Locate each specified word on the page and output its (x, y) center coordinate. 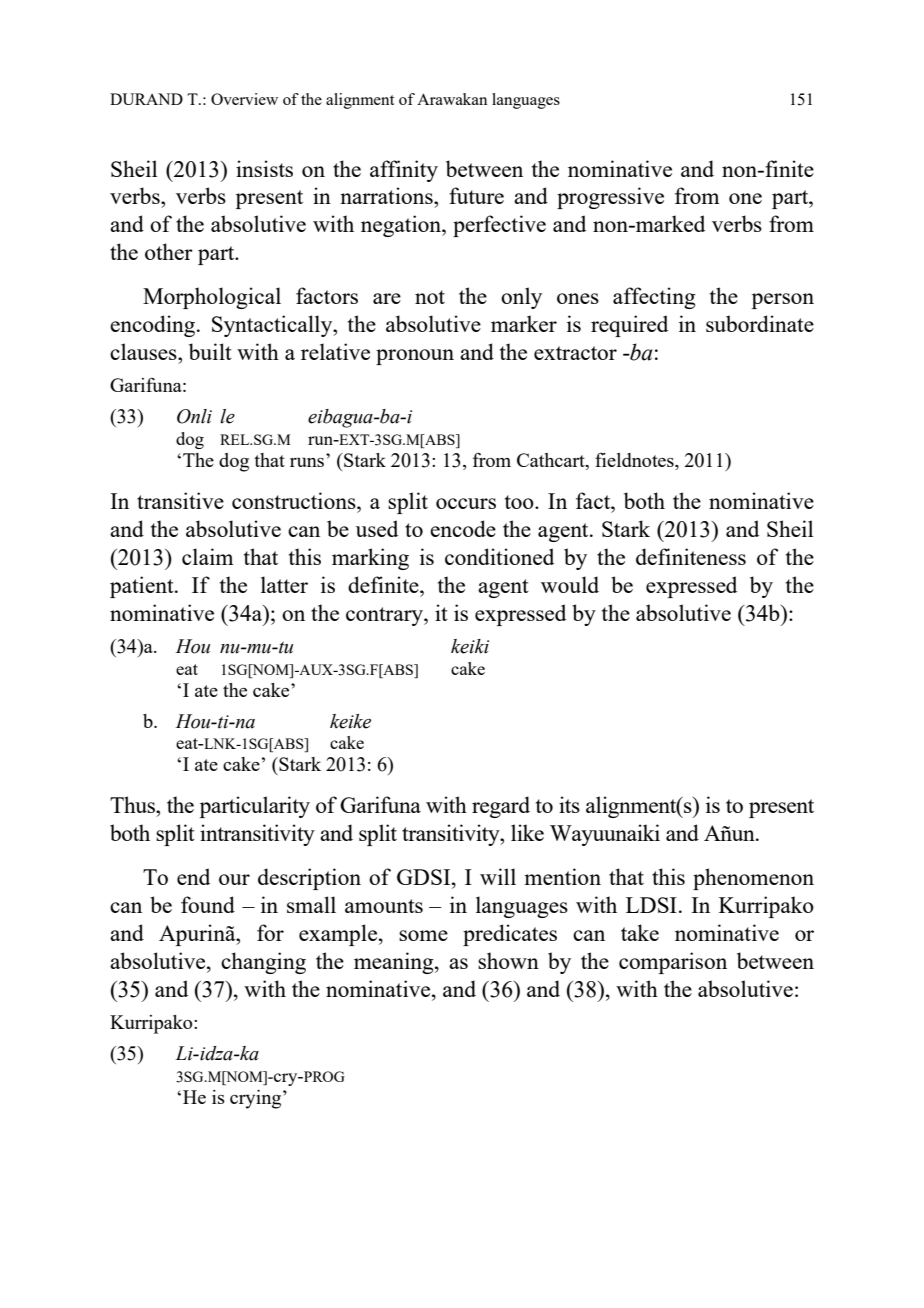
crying (257, 1099)
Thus (133, 804)
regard (501, 807)
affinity (404, 171)
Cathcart (552, 461)
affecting (654, 298)
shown (508, 960)
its (569, 804)
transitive (180, 500)
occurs (466, 503)
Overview (244, 99)
